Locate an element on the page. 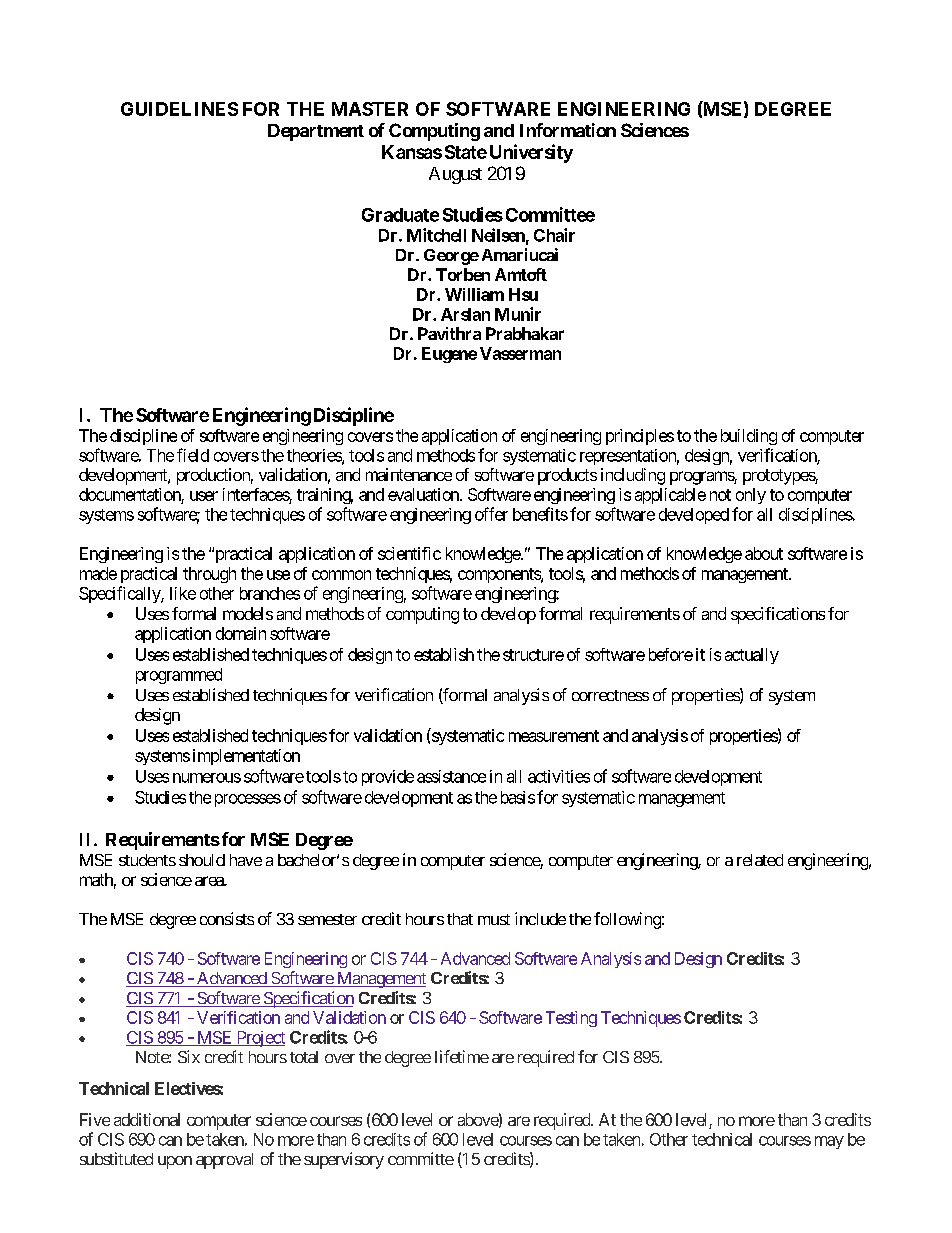  scientific is located at coordinates (409, 553).
